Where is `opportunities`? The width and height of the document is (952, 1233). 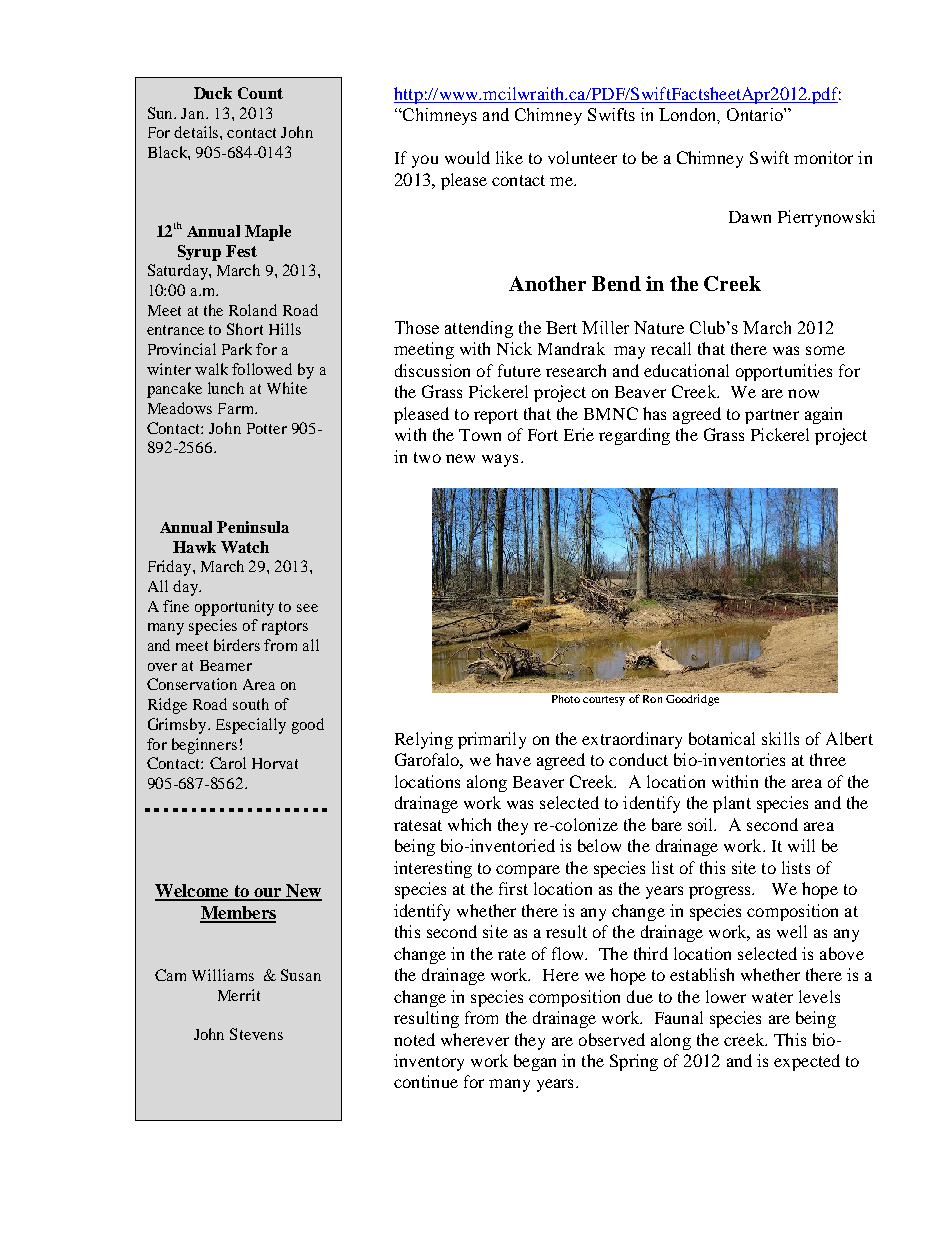 opportunities is located at coordinates (784, 372).
